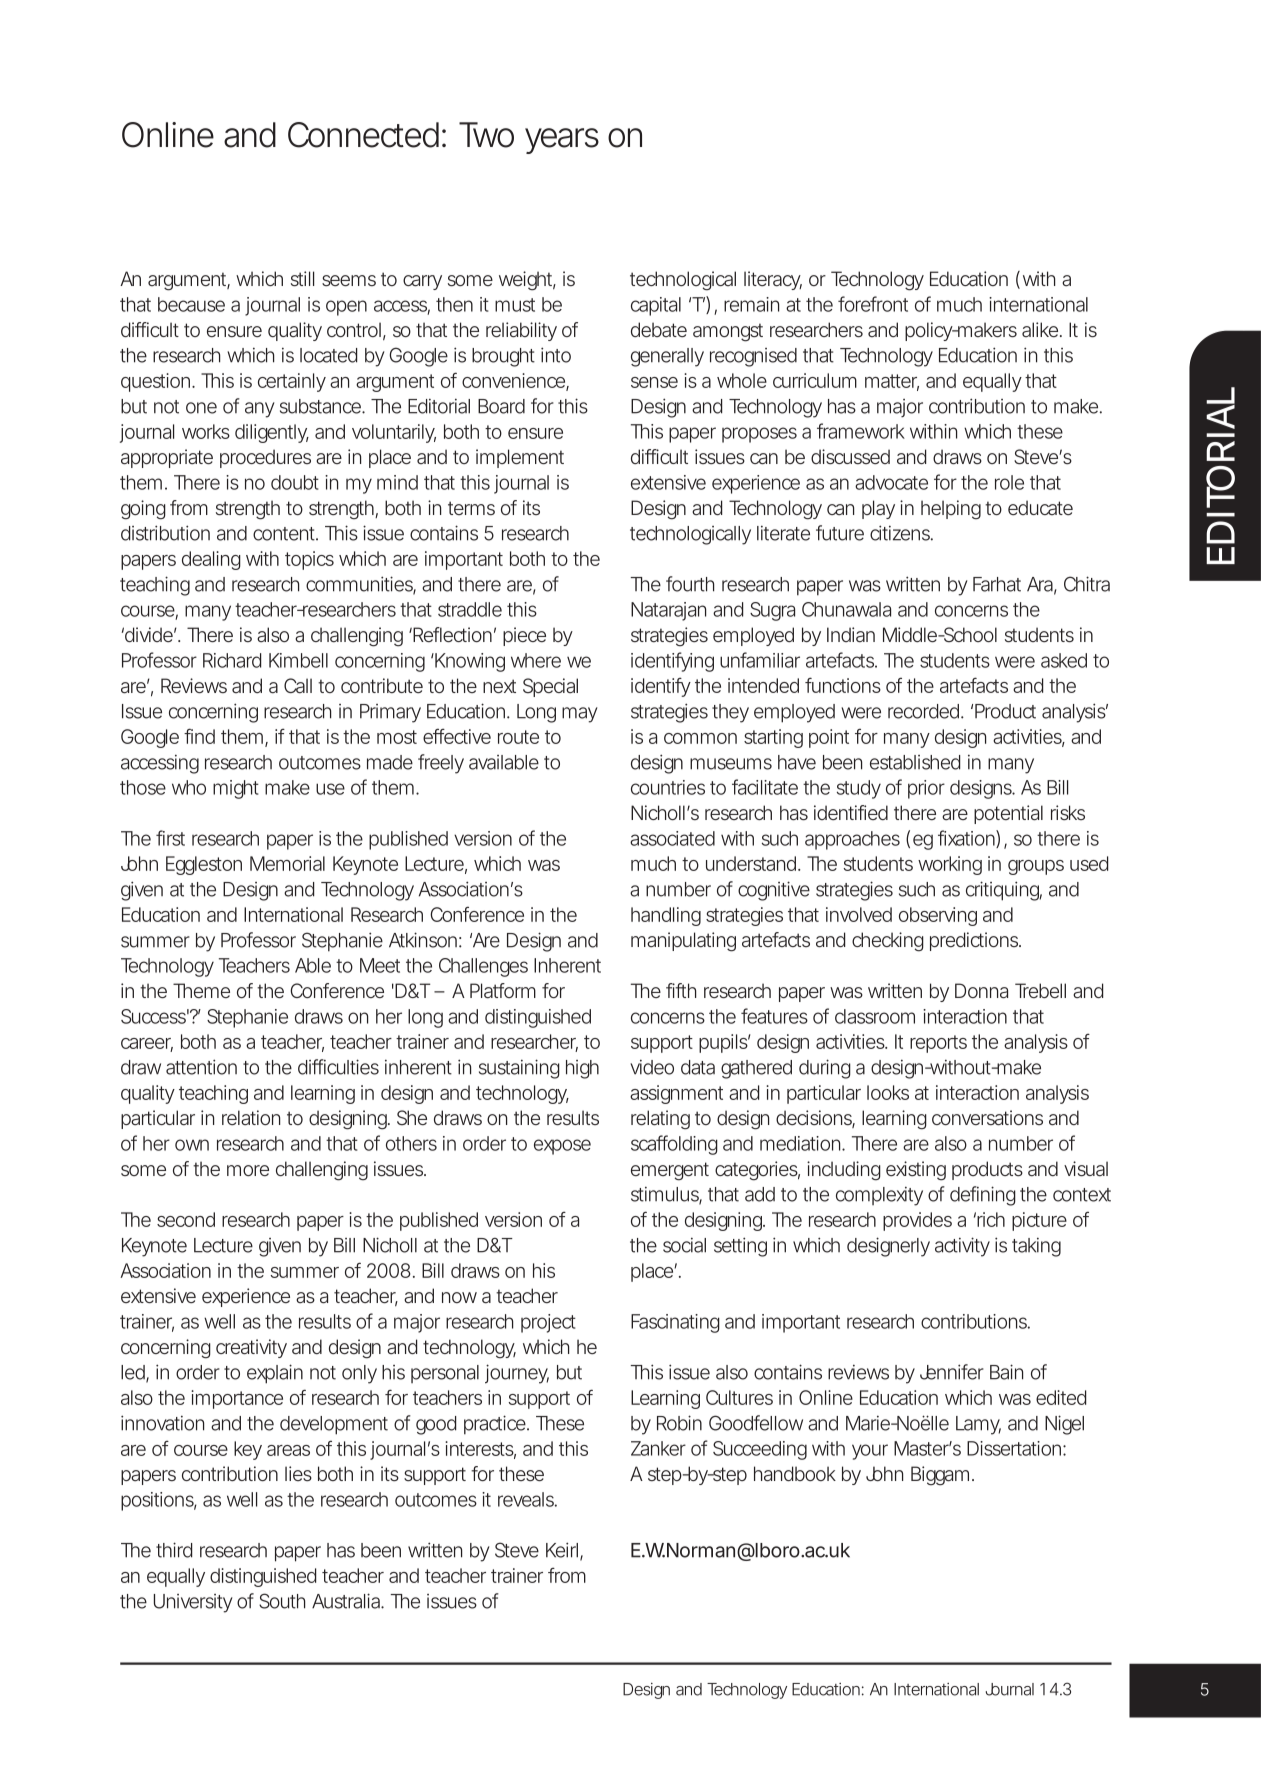  I want to click on South, so click(282, 1601).
